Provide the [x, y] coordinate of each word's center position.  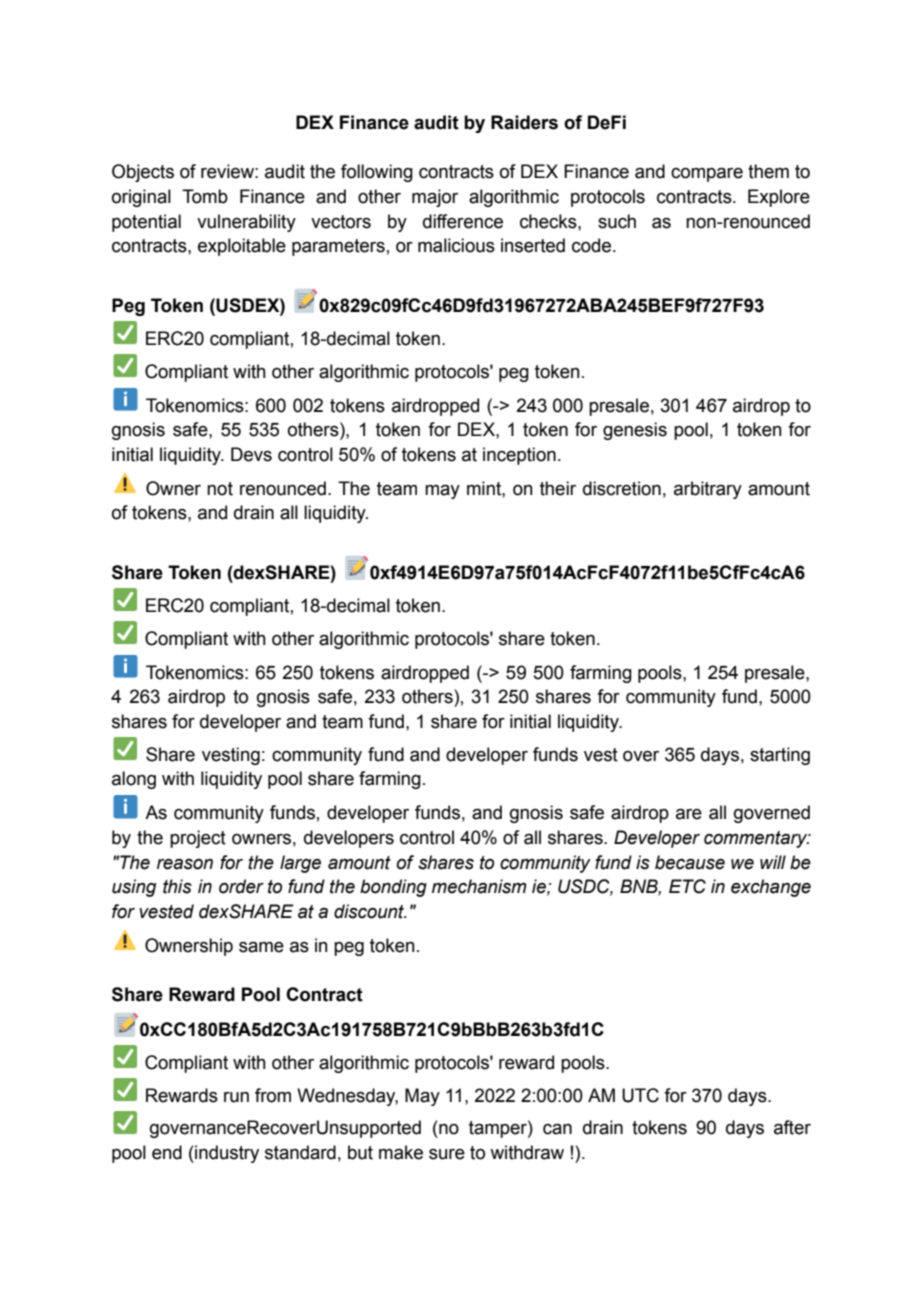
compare [707, 175]
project [198, 839]
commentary [757, 839]
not [220, 489]
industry [226, 1154]
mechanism [479, 886]
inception [519, 456]
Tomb [205, 196]
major [435, 198]
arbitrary [708, 490]
